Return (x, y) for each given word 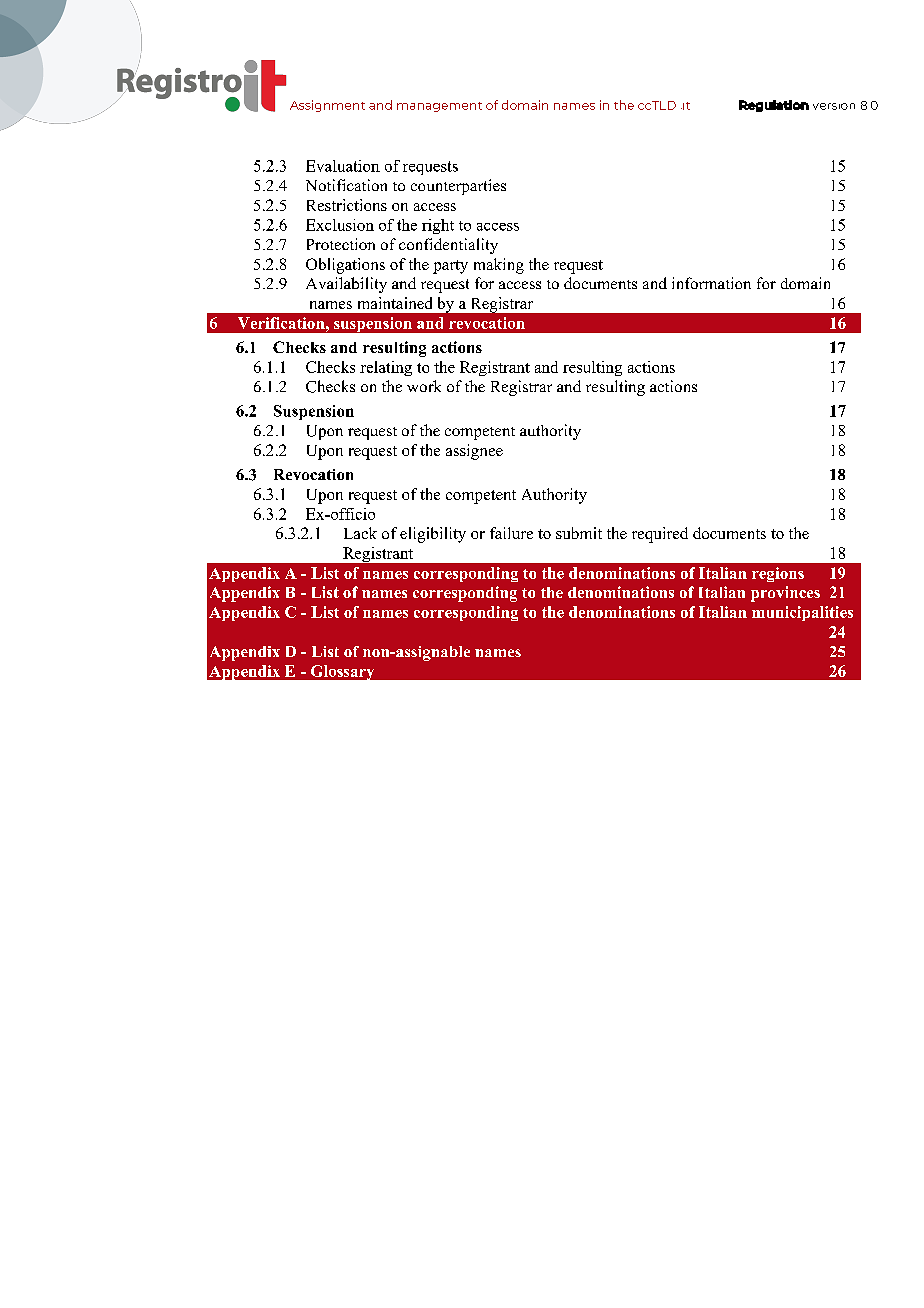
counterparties (458, 187)
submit (579, 533)
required (660, 535)
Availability (346, 285)
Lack (360, 533)
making (499, 266)
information (711, 283)
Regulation (774, 106)
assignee (474, 452)
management (439, 107)
